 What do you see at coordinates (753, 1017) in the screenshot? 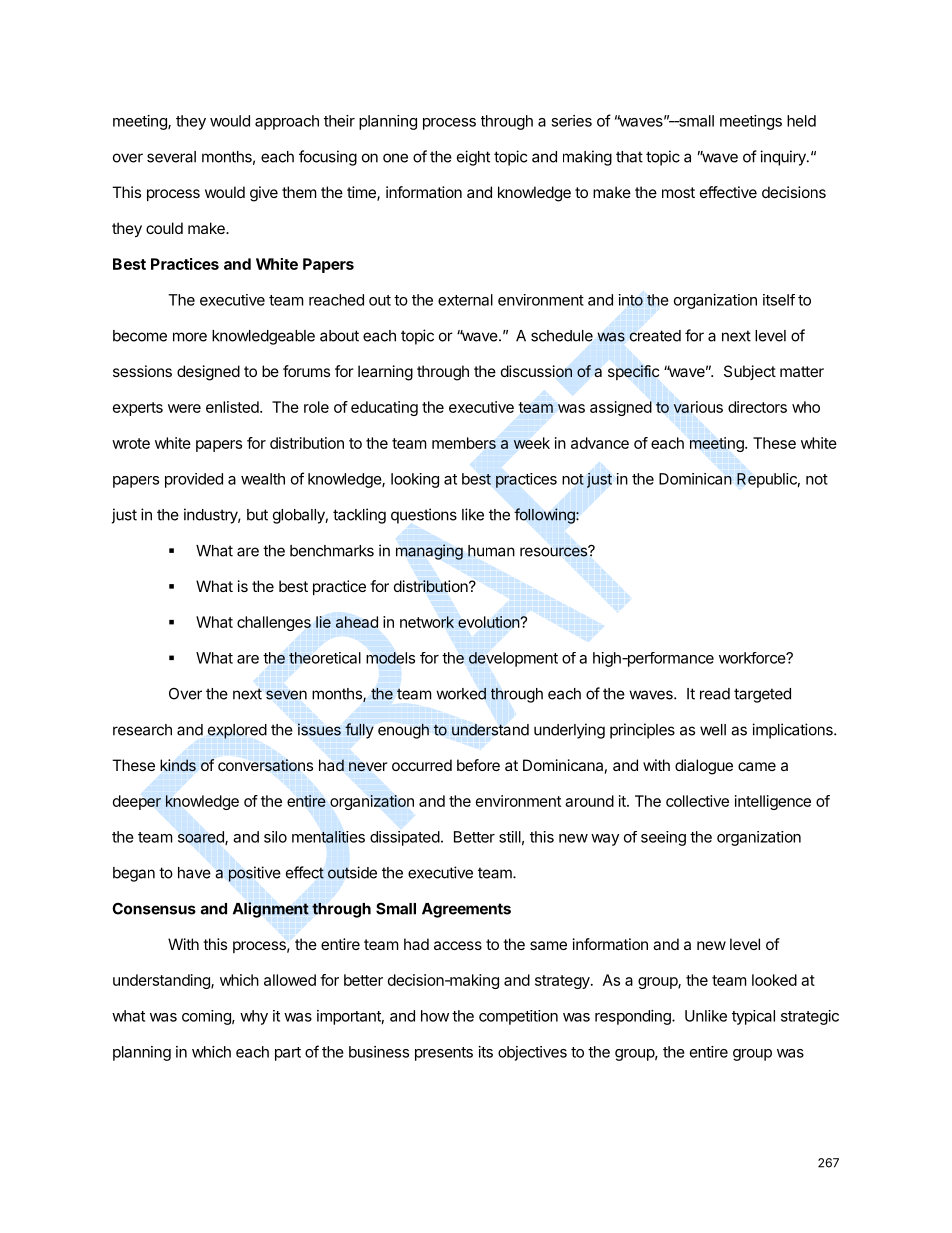
I see `typical` at bounding box center [753, 1017].
